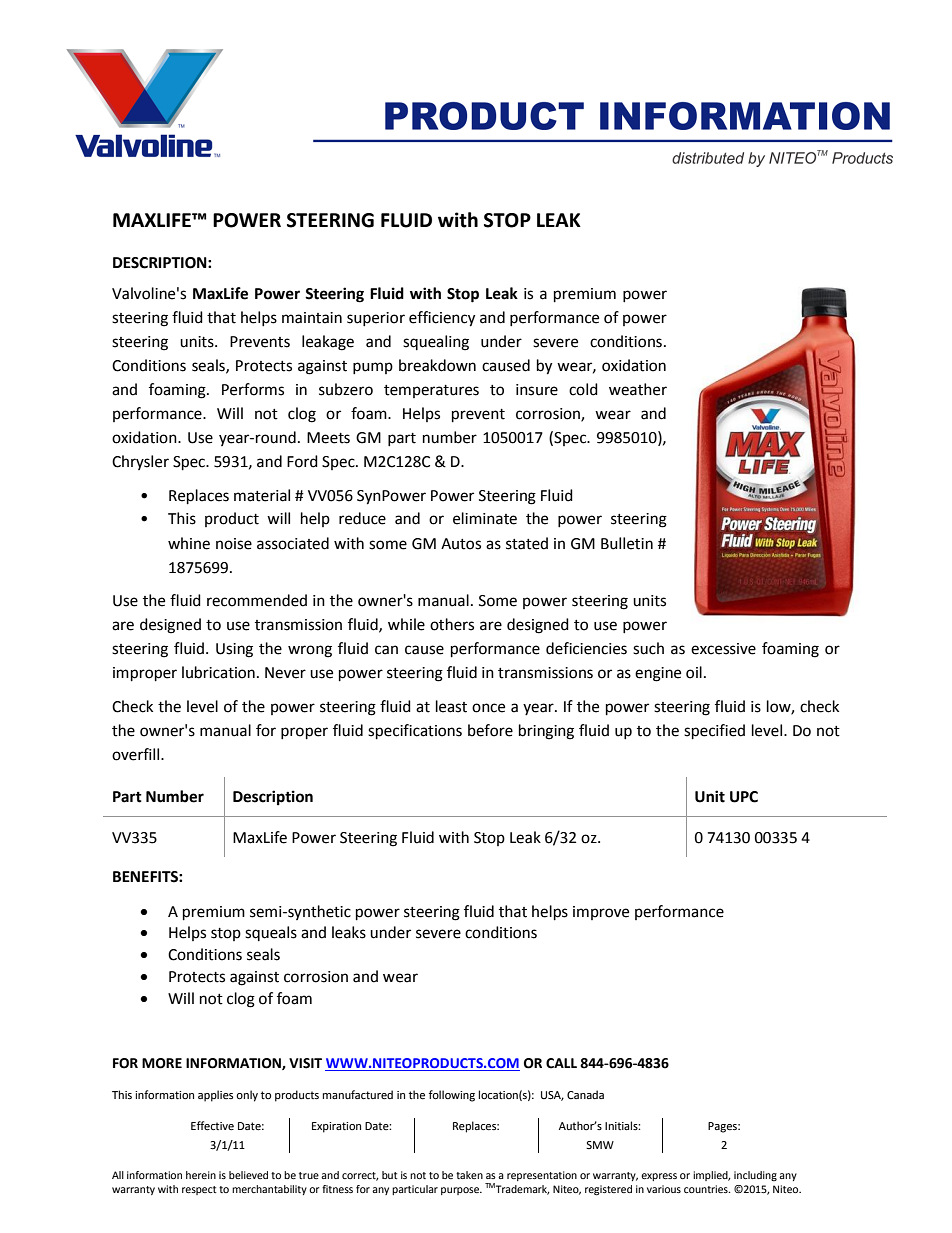 The height and width of the screenshot is (1233, 952). What do you see at coordinates (659, 1177) in the screenshot?
I see `express` at bounding box center [659, 1177].
